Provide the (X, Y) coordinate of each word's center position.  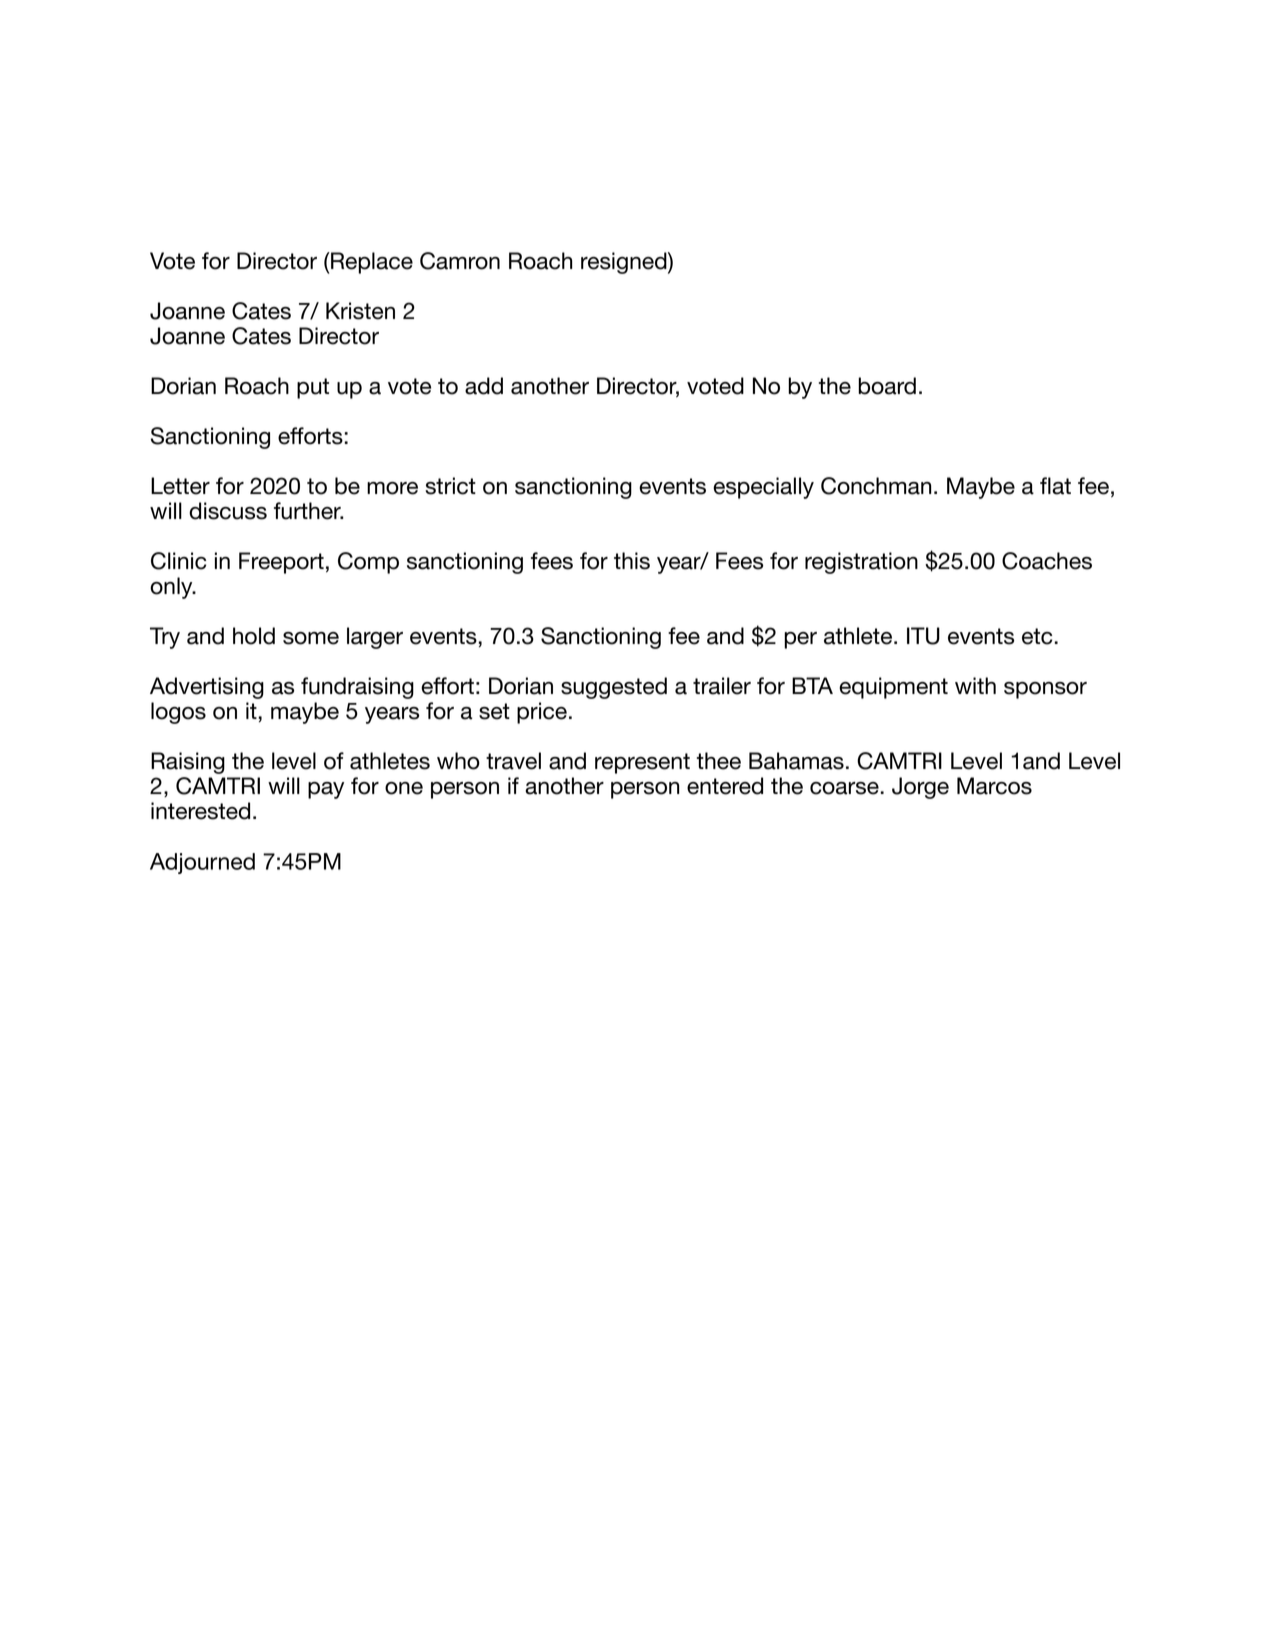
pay (326, 790)
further (308, 511)
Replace (371, 263)
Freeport (281, 563)
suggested (614, 688)
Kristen (360, 311)
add (484, 386)
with (975, 685)
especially (763, 488)
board (887, 386)
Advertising (207, 688)
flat (1055, 486)
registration (861, 563)
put (313, 388)
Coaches (1047, 561)
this (632, 561)
